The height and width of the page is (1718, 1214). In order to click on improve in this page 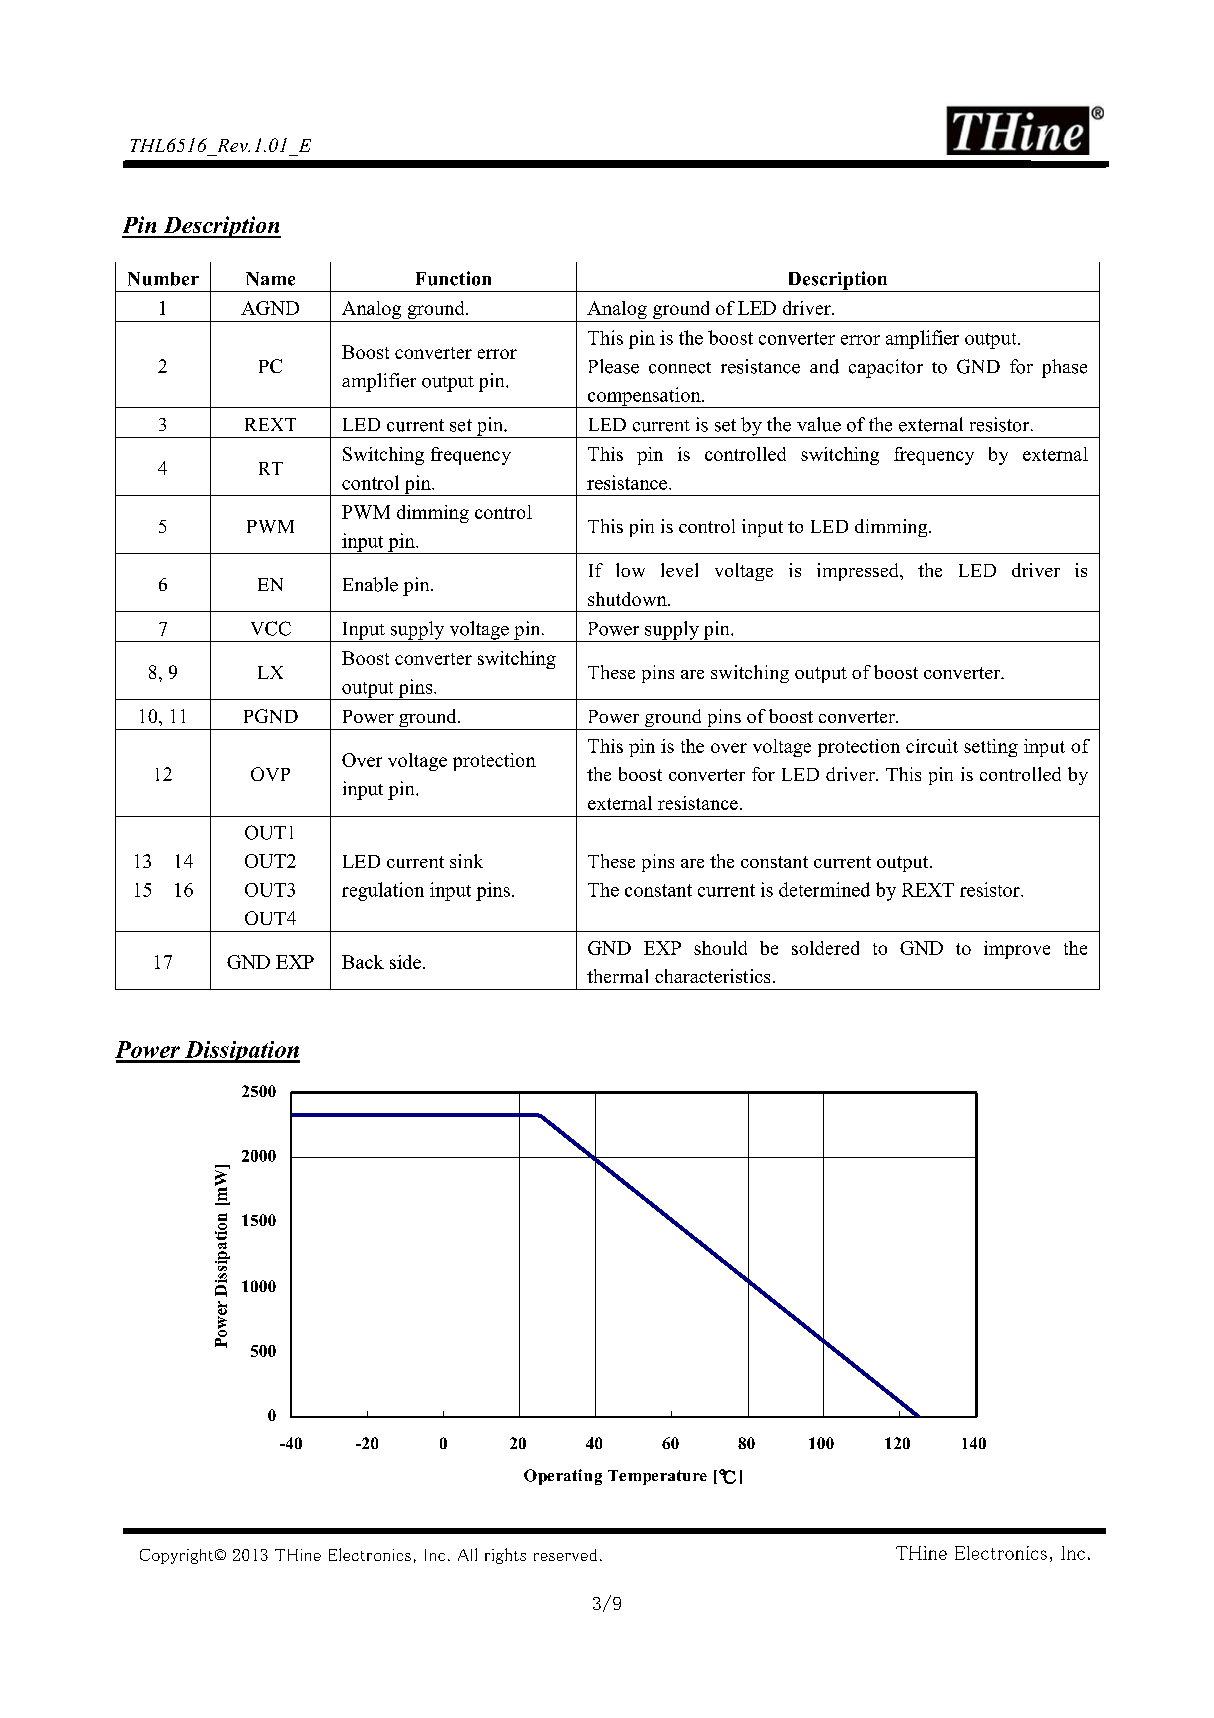, I will do `click(1017, 950)`.
